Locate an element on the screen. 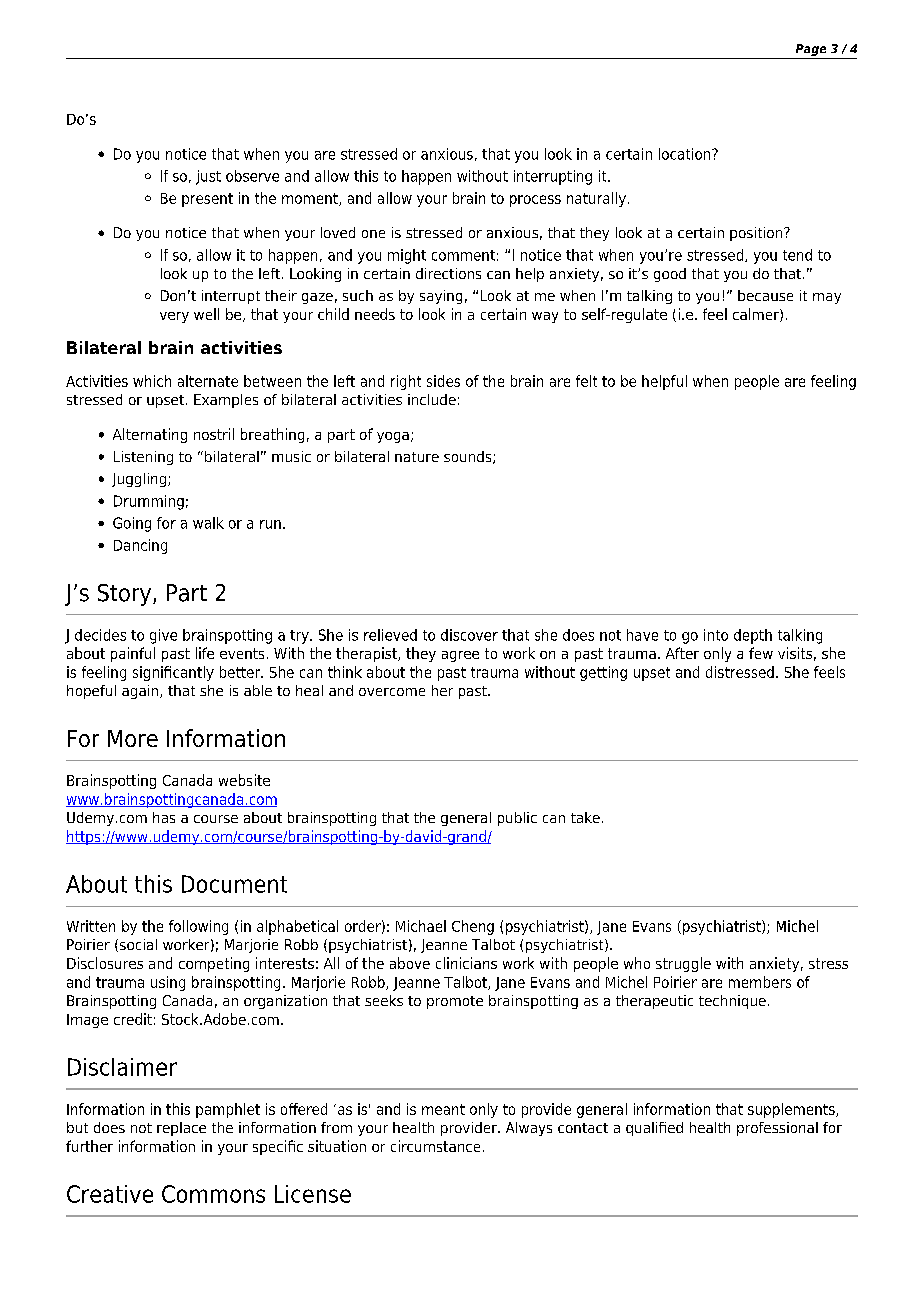 The image size is (924, 1308). process is located at coordinates (535, 201).
